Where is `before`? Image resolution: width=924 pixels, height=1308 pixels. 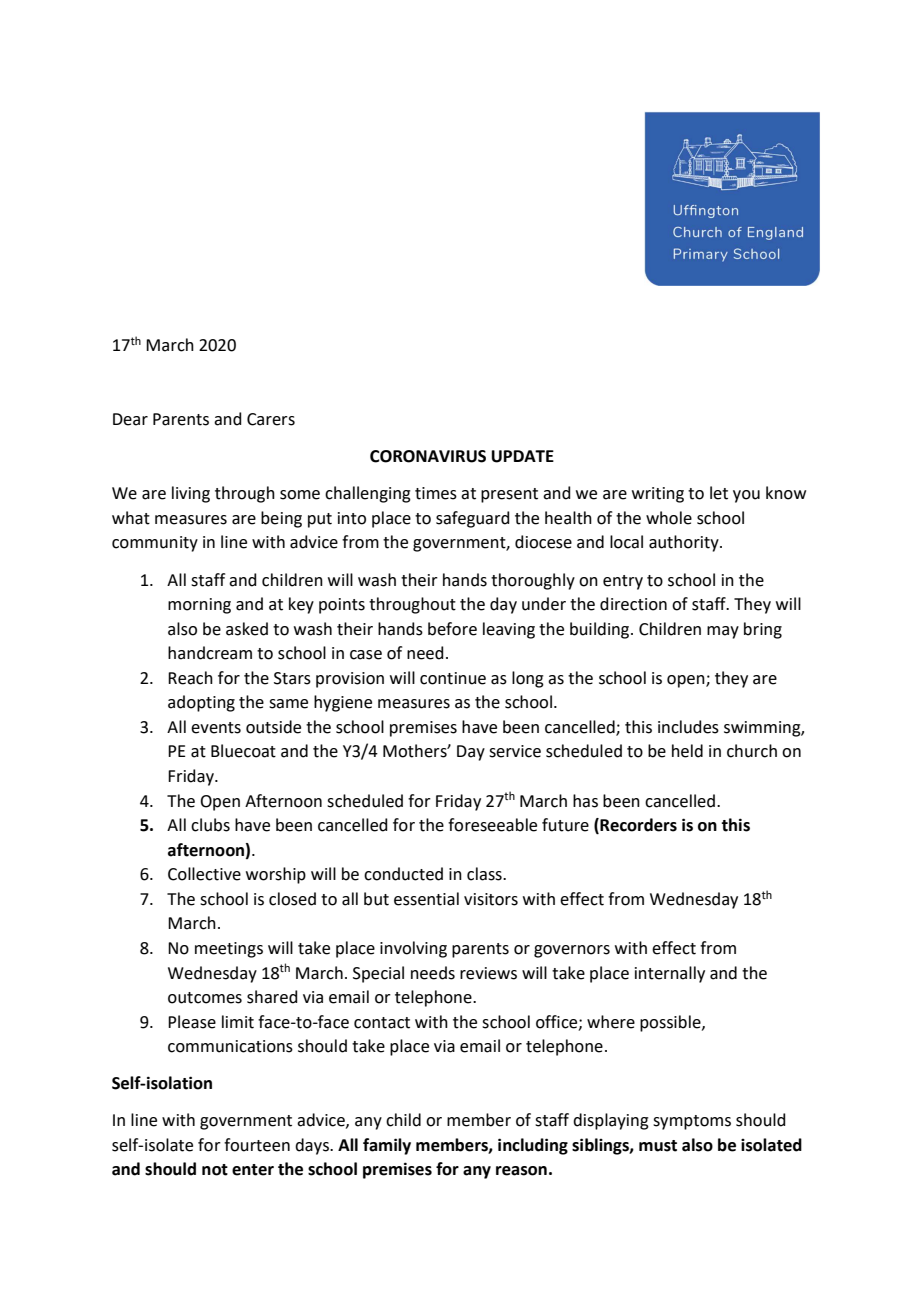 before is located at coordinates (452, 629).
